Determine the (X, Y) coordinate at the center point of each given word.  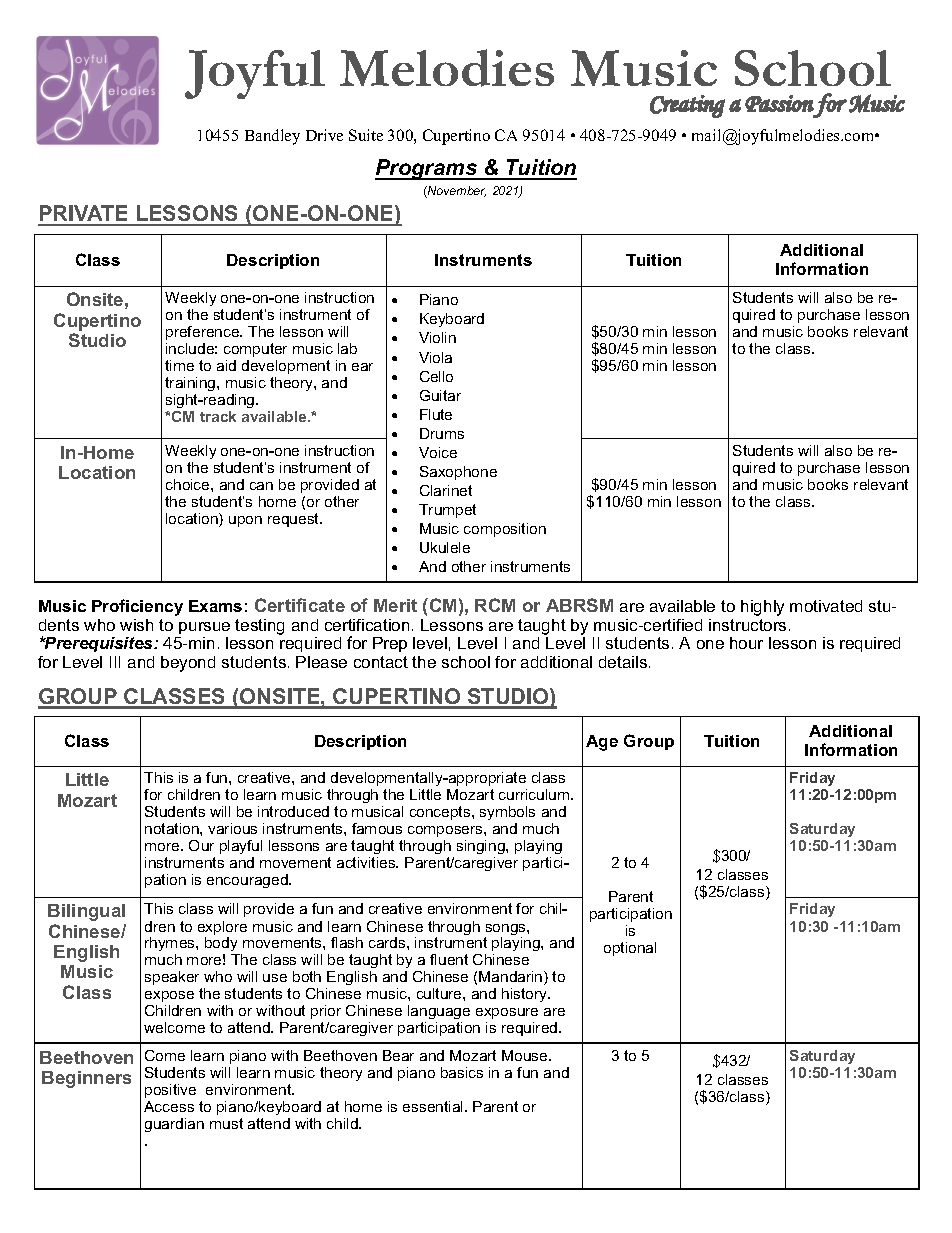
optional (630, 949)
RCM (495, 605)
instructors (747, 625)
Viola (435, 357)
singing (482, 847)
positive (170, 1091)
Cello (436, 376)
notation (173, 828)
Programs (427, 169)
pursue (204, 628)
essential (434, 1106)
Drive (324, 135)
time (179, 365)
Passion (779, 103)
